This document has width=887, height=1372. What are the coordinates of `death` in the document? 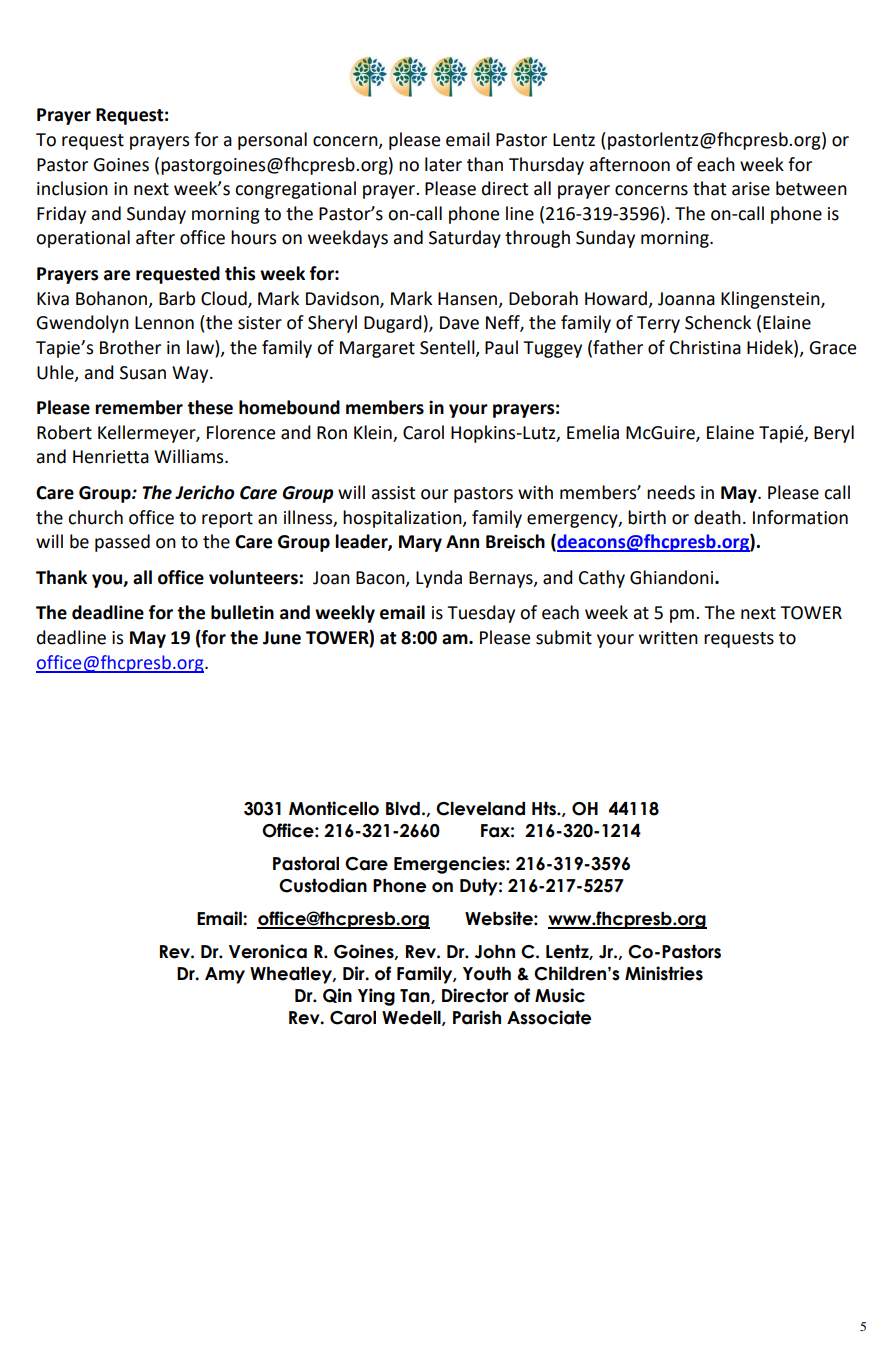 It's located at (717, 517).
